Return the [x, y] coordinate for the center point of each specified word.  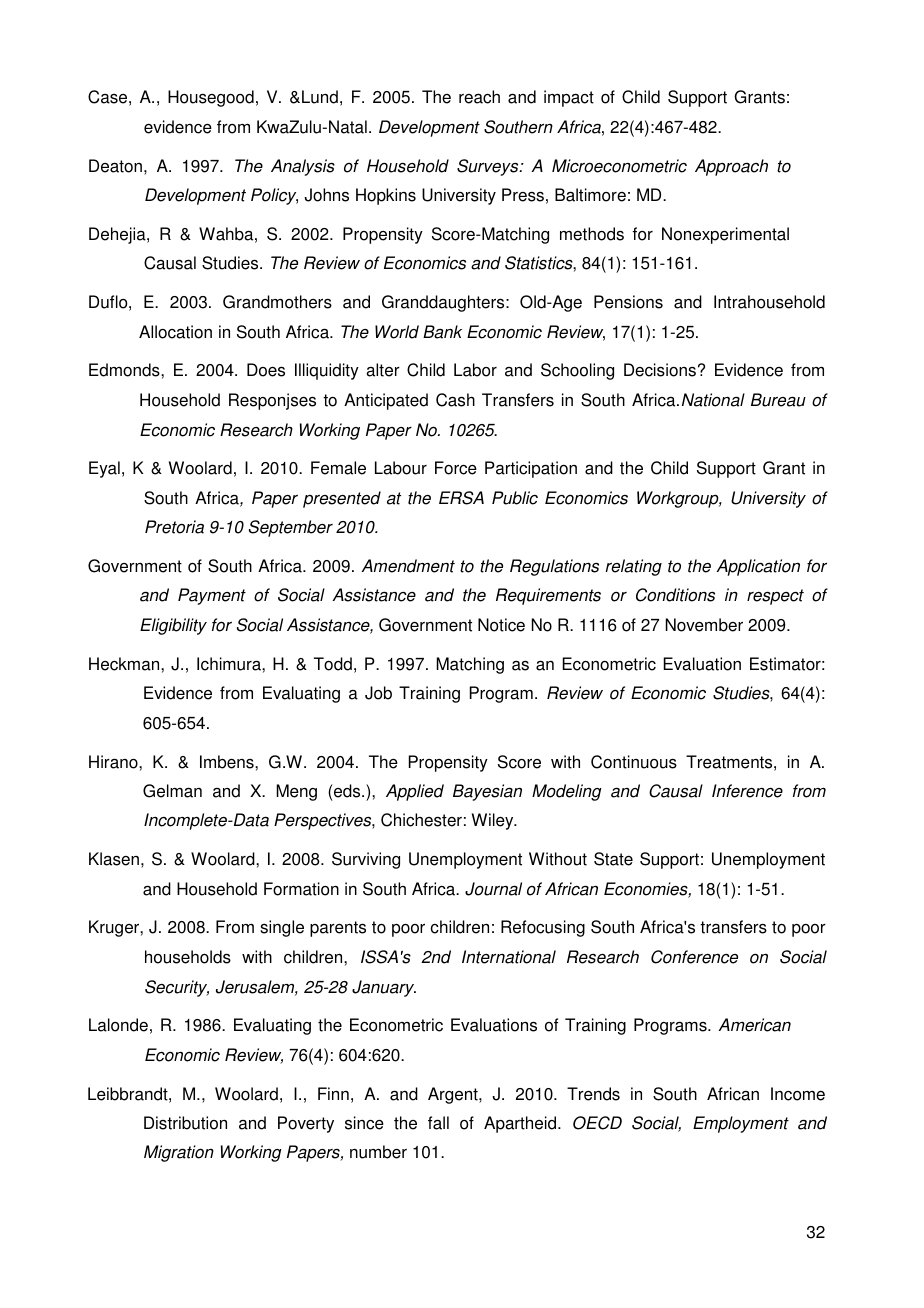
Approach [731, 167]
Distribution [185, 1123]
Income [798, 1094]
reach [479, 97]
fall [438, 1123]
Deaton [115, 166]
